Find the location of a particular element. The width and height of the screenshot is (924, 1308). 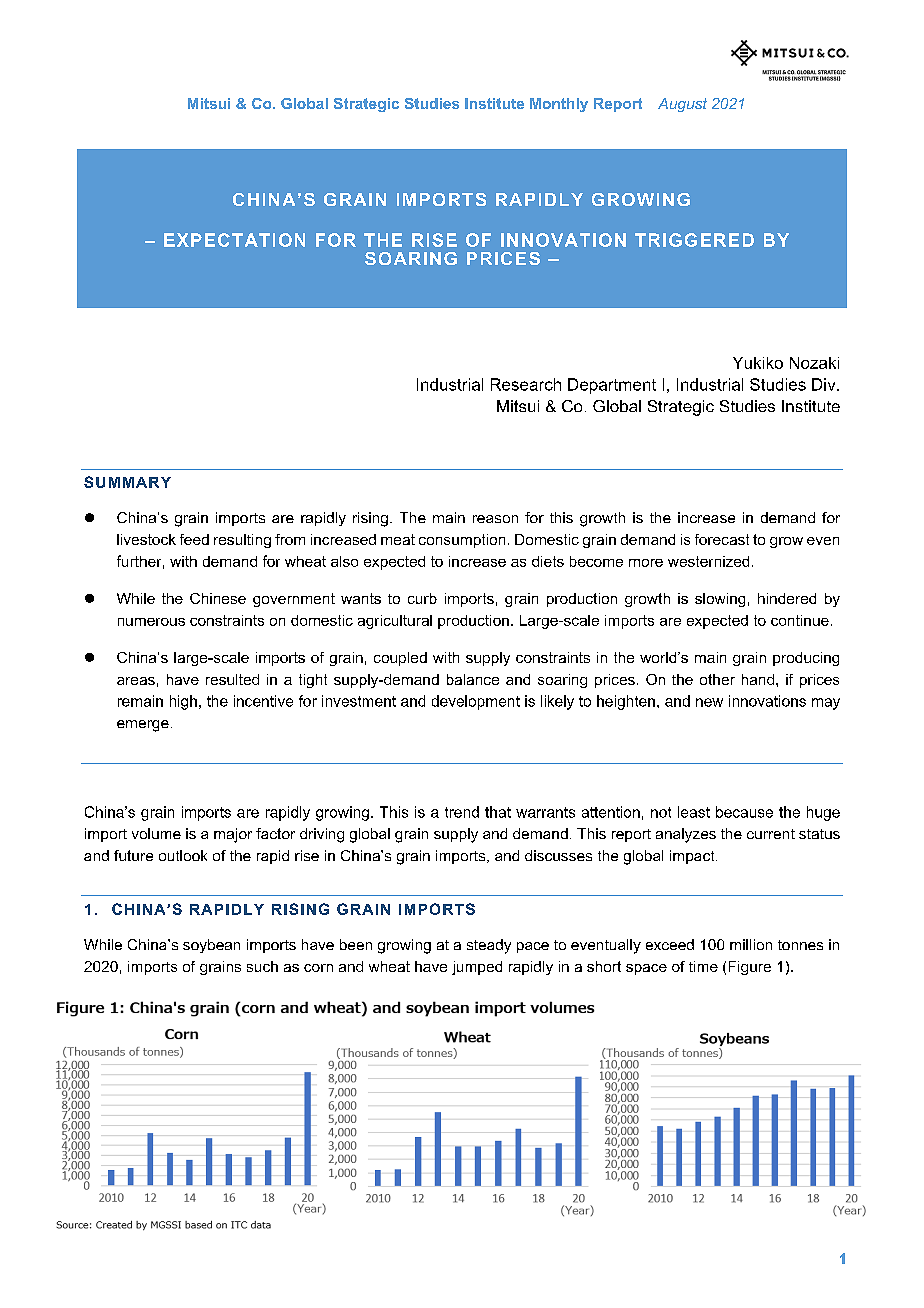

consumption is located at coordinates (462, 541).
